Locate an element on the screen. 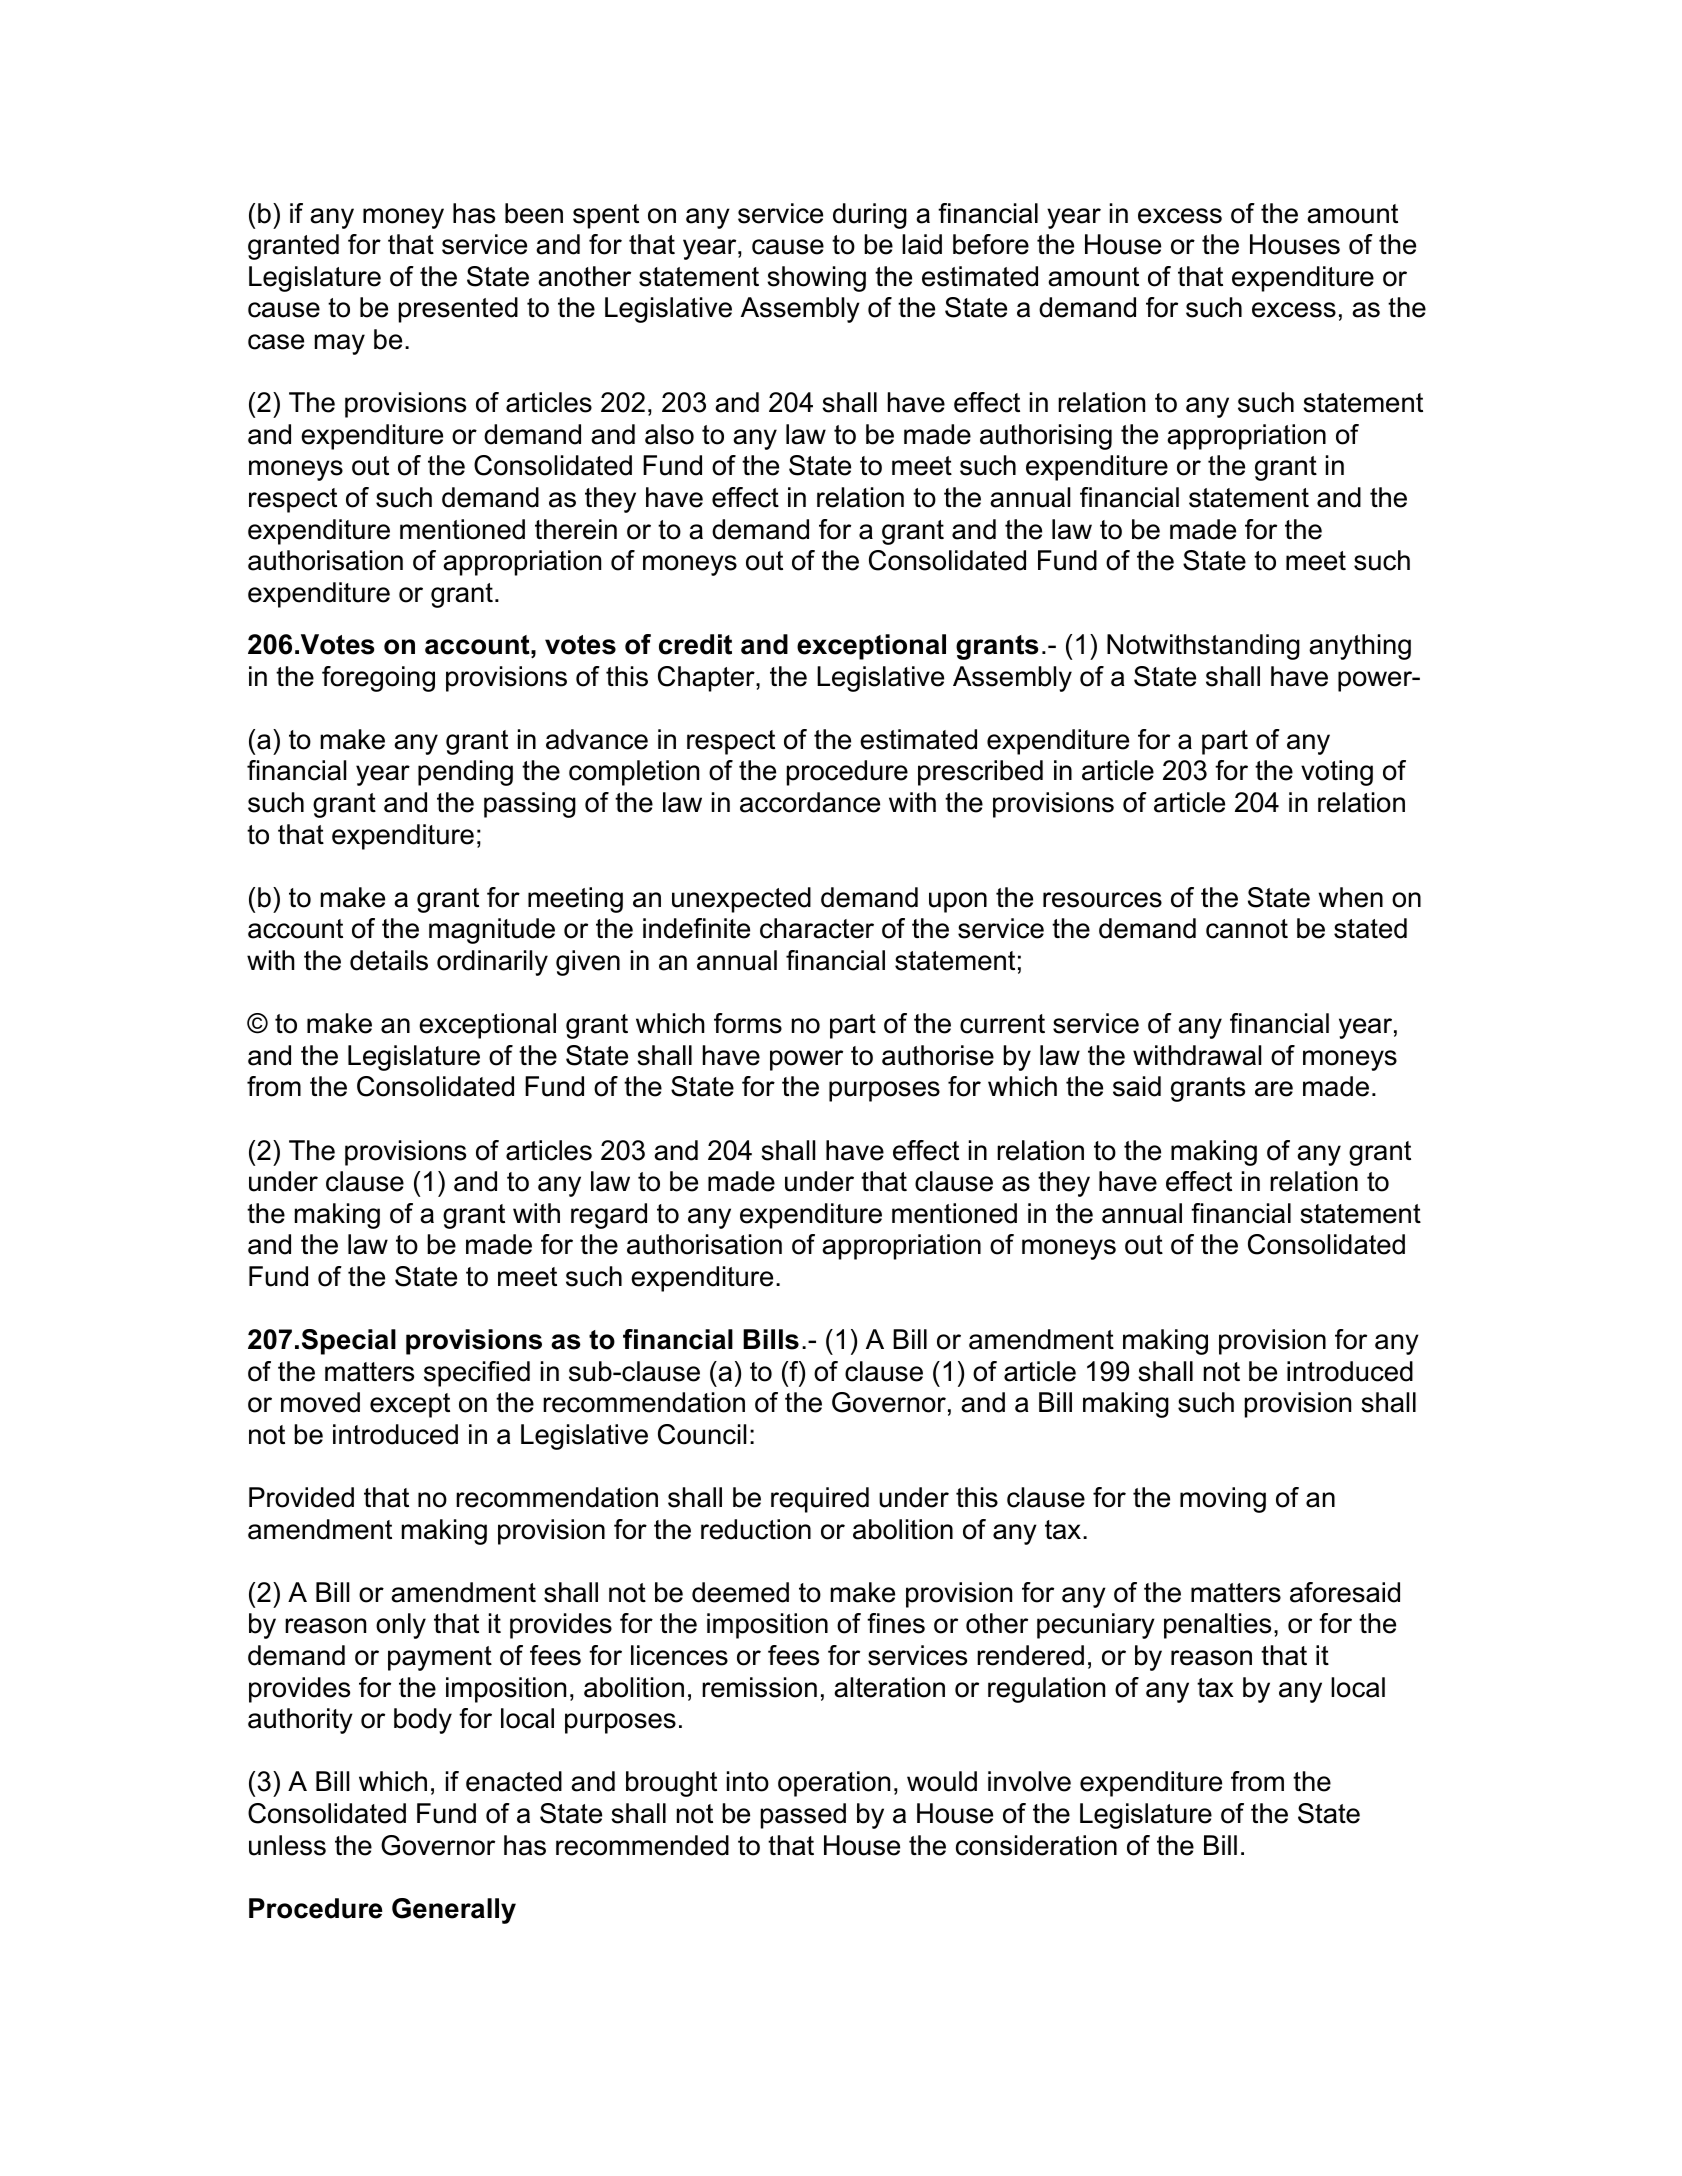  presented is located at coordinates (458, 310).
